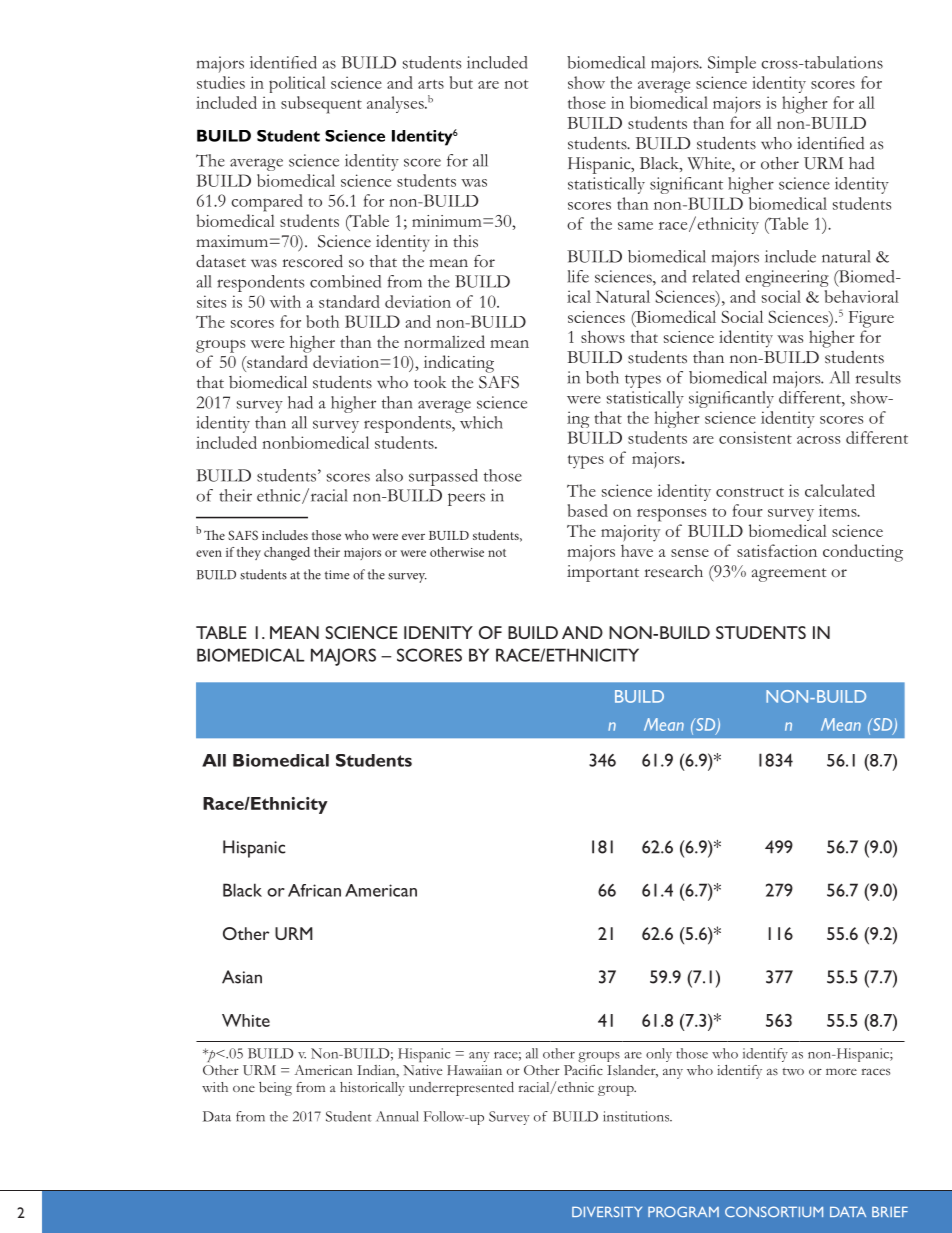 Image resolution: width=952 pixels, height=1233 pixels. Describe the element at coordinates (587, 510) in the screenshot. I see `based` at that location.
